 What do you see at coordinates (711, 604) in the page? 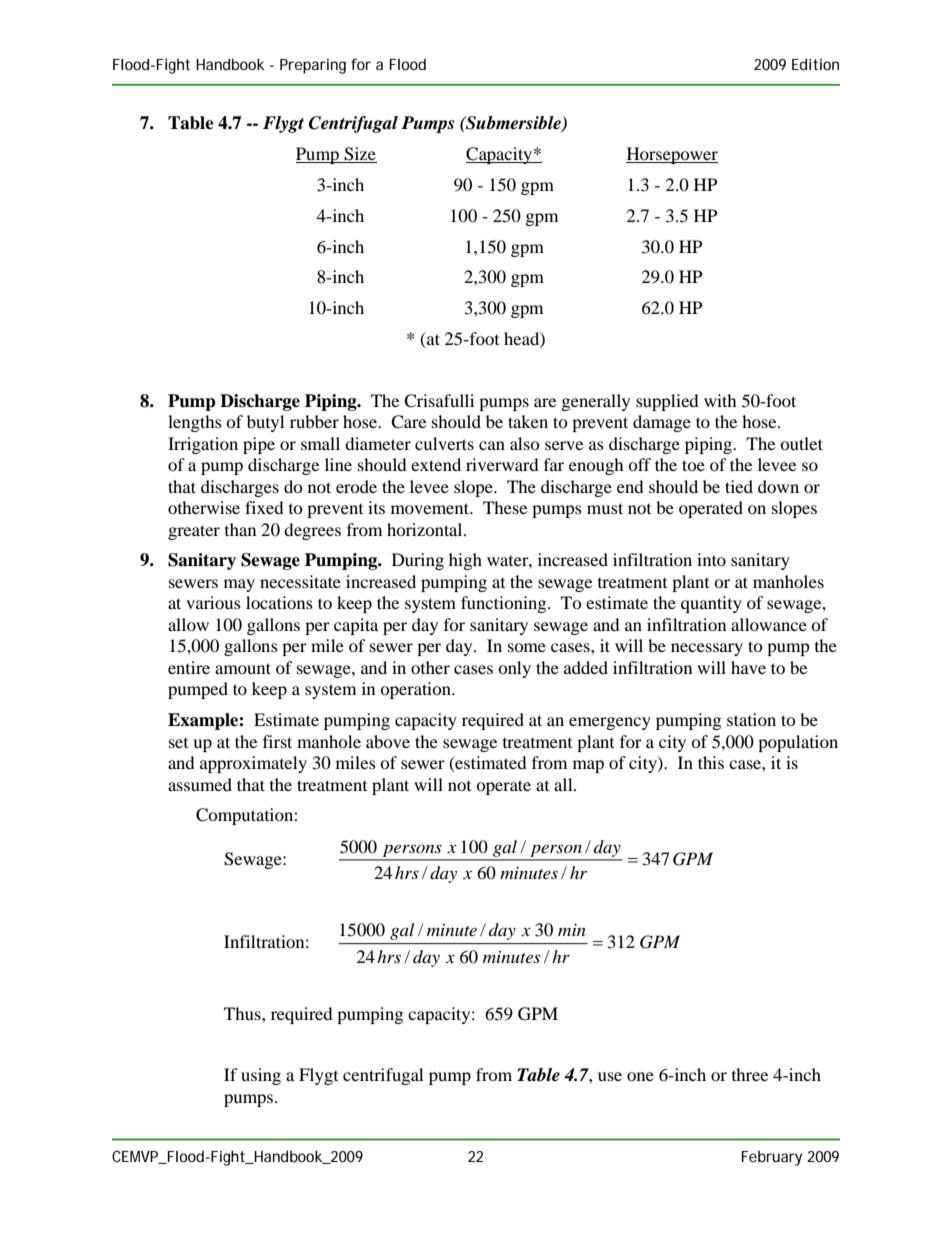
I see `quantity` at bounding box center [711, 604].
